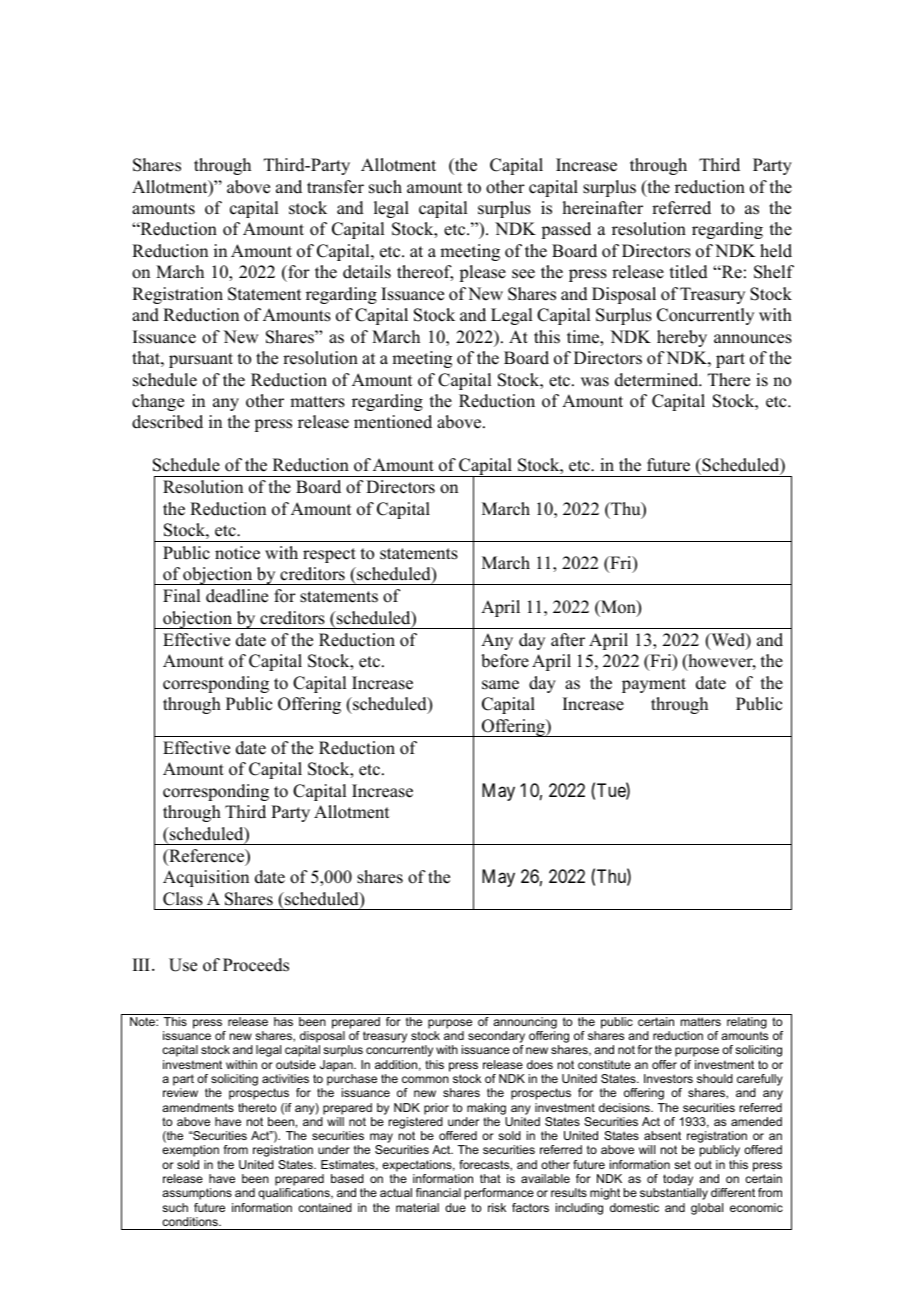 The image size is (924, 1308). Describe the element at coordinates (335, 187) in the screenshot. I see `transfer` at that location.
